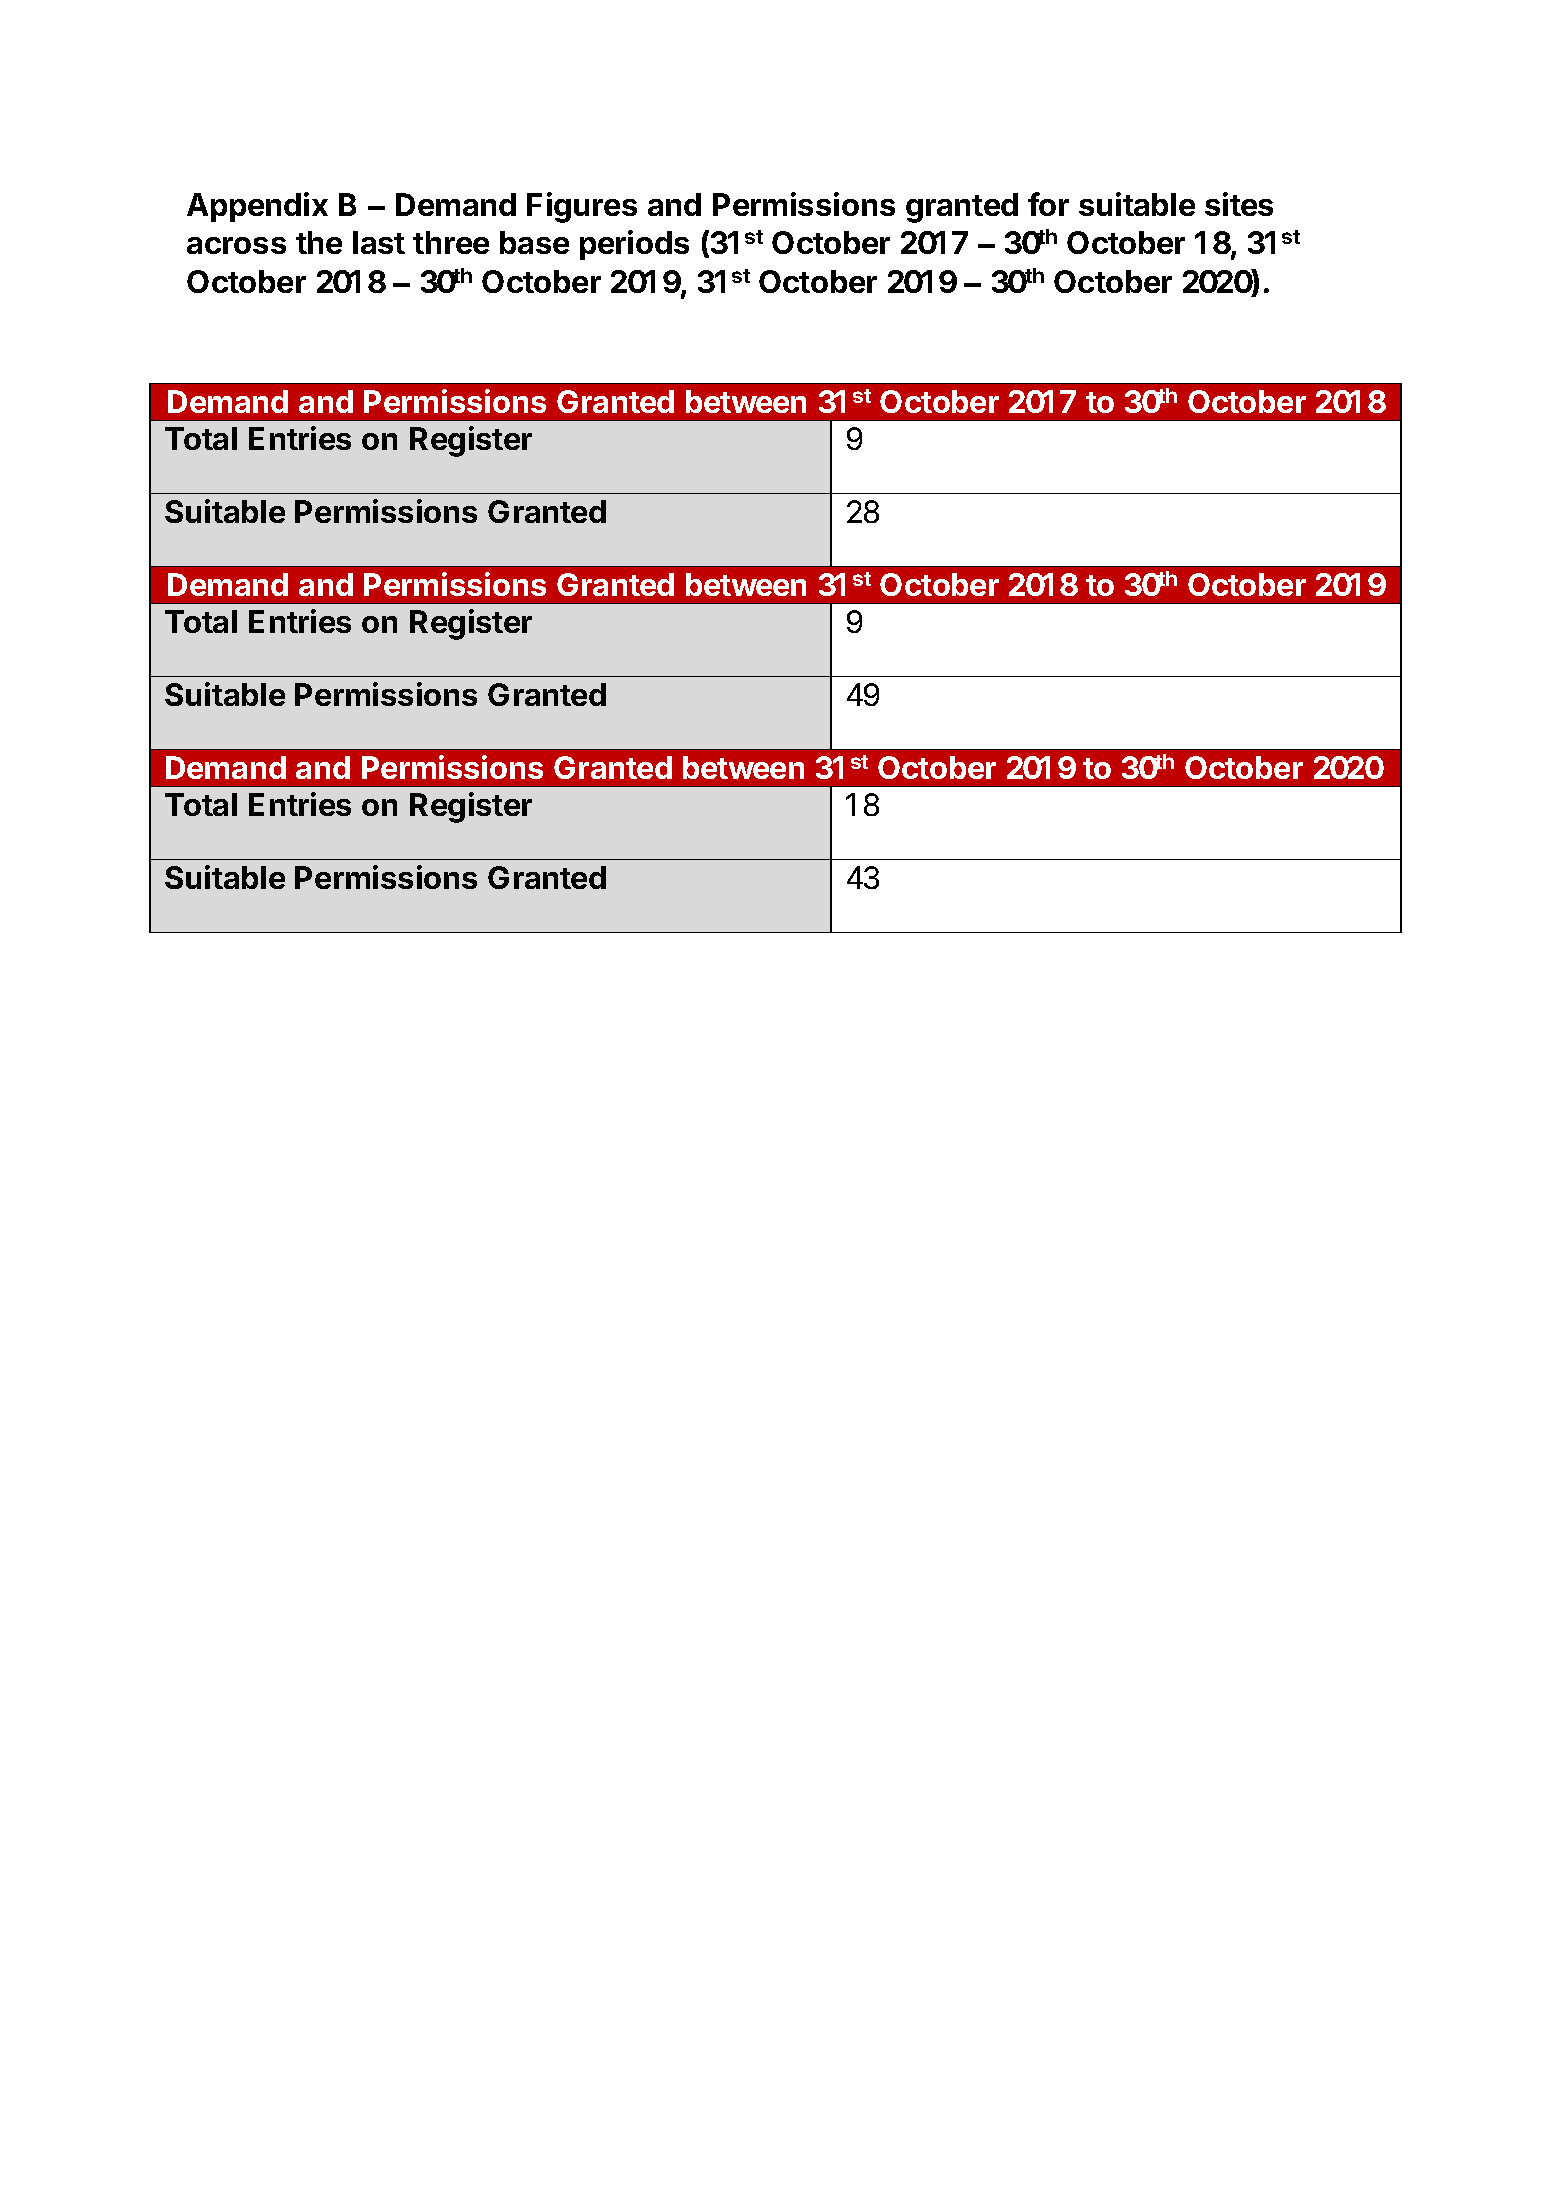  Describe the element at coordinates (534, 242) in the screenshot. I see `base` at that location.
